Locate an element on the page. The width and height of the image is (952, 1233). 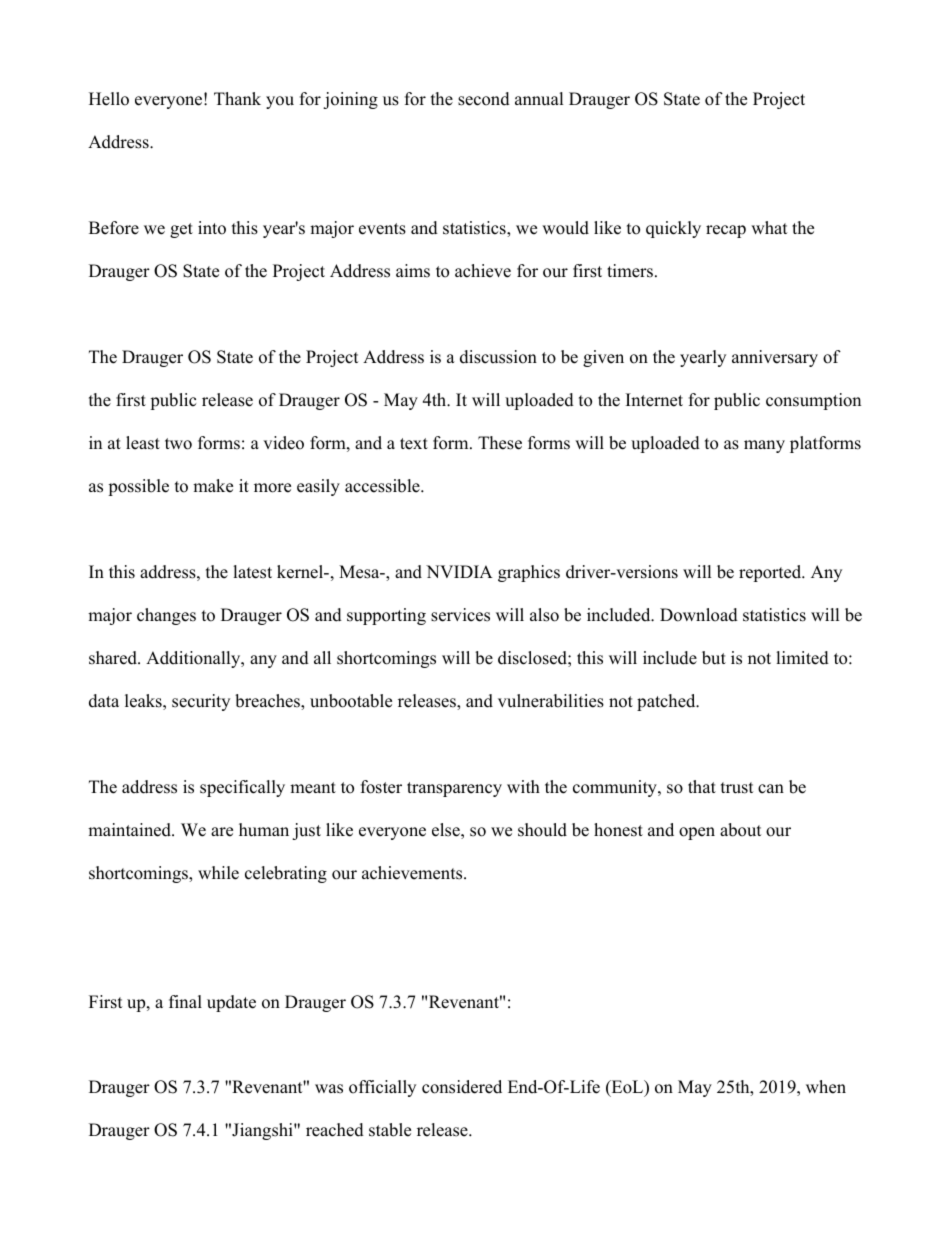
second is located at coordinates (484, 99).
